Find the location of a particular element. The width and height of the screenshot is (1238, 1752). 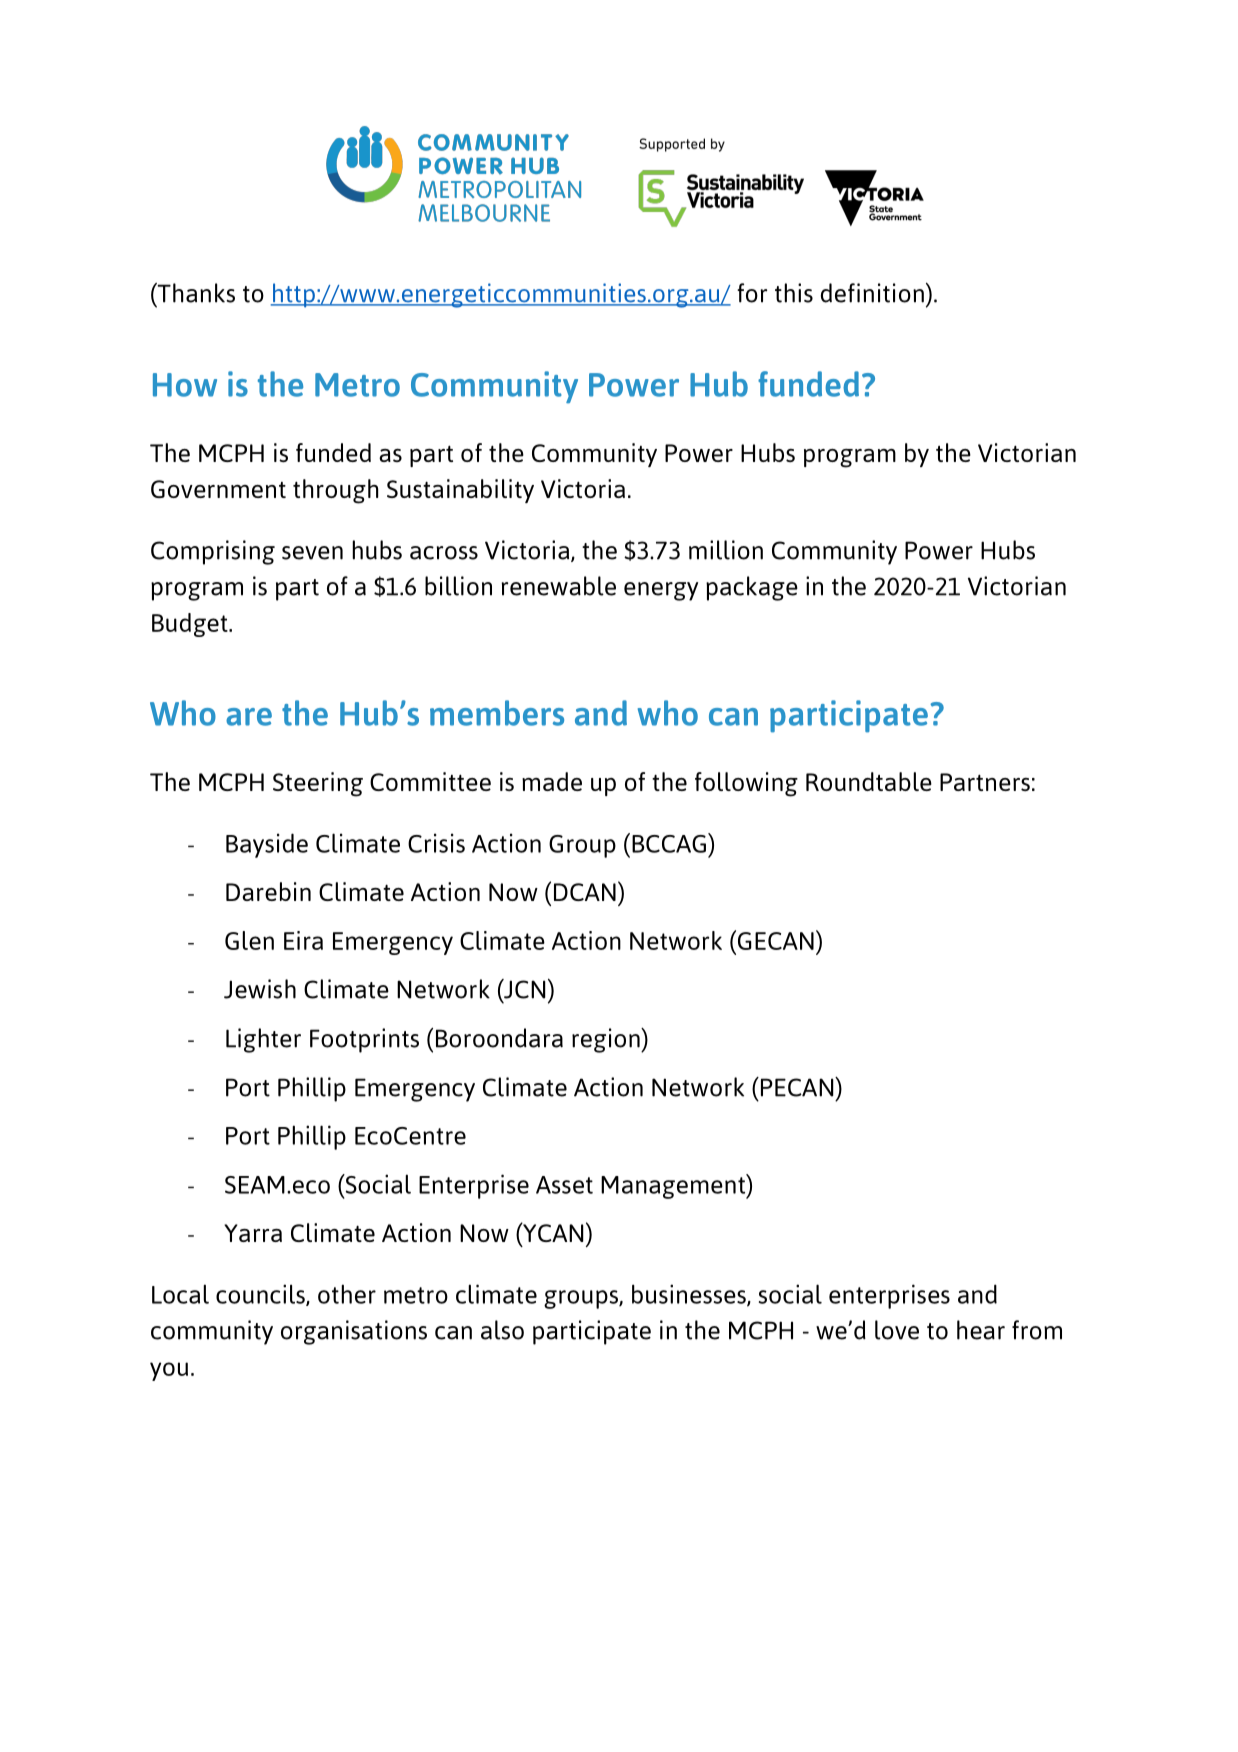

also is located at coordinates (502, 1330).
